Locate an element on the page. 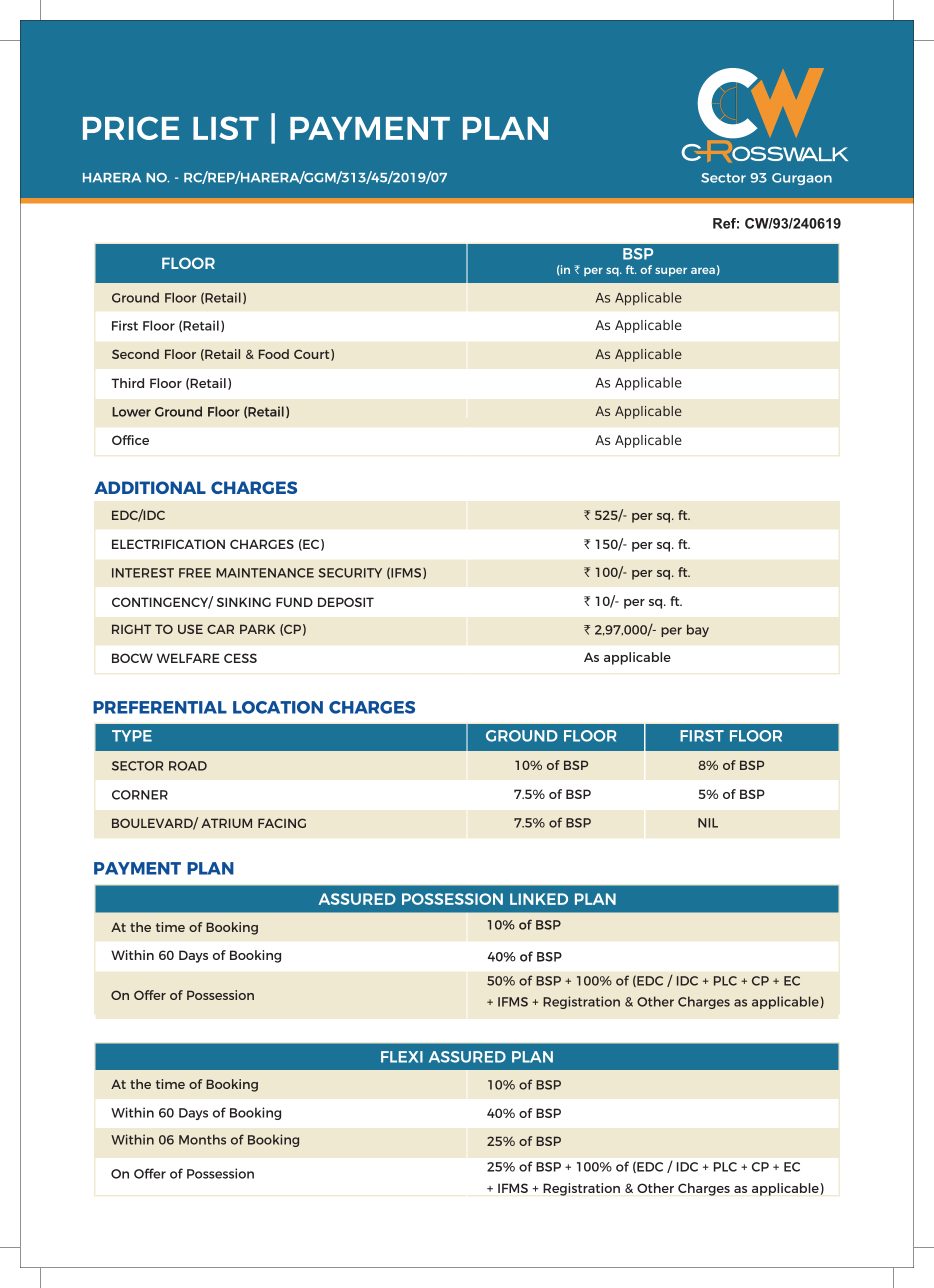 This page has width=934, height=1288. Food is located at coordinates (274, 354).
